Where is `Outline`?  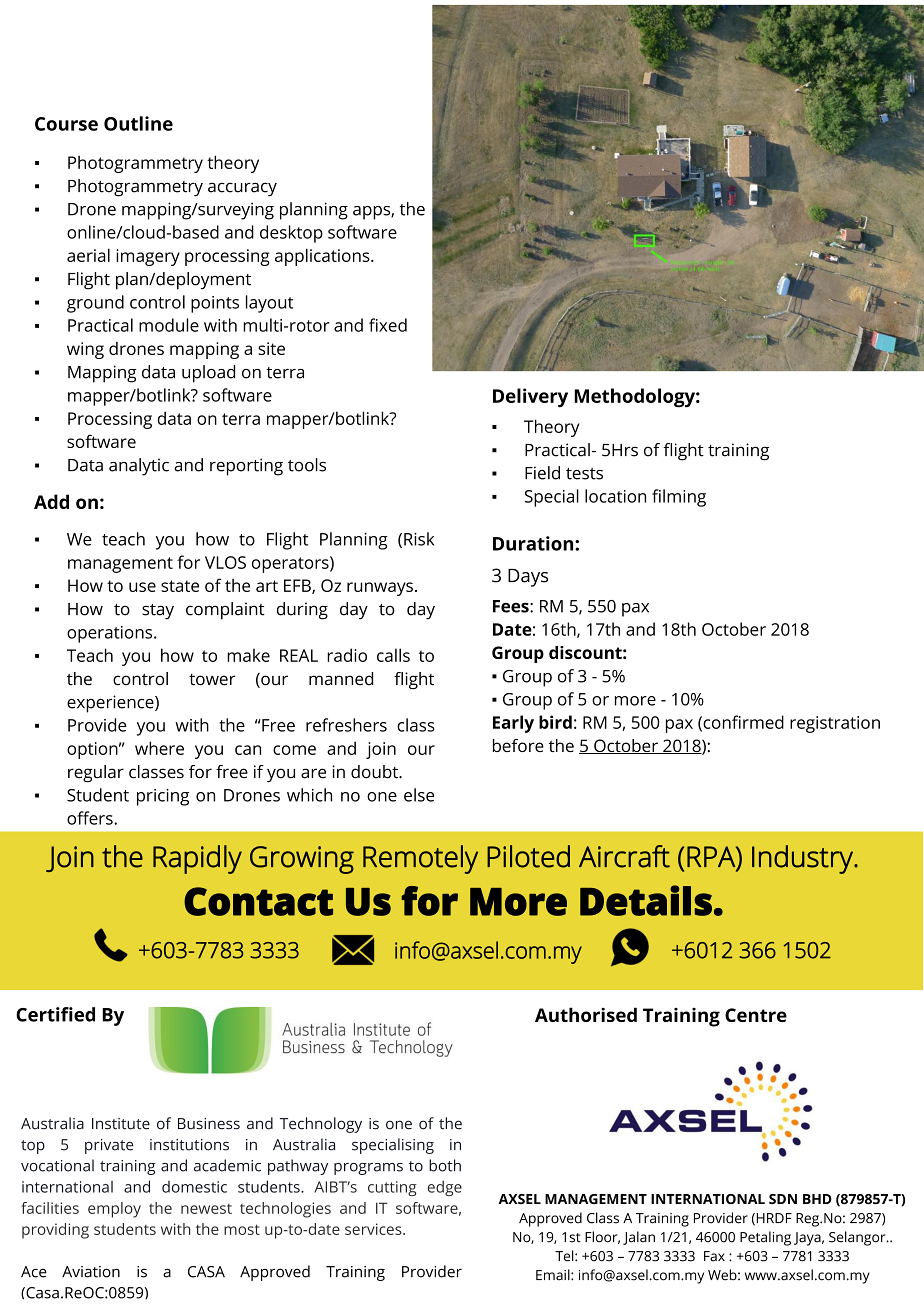 Outline is located at coordinates (138, 123).
